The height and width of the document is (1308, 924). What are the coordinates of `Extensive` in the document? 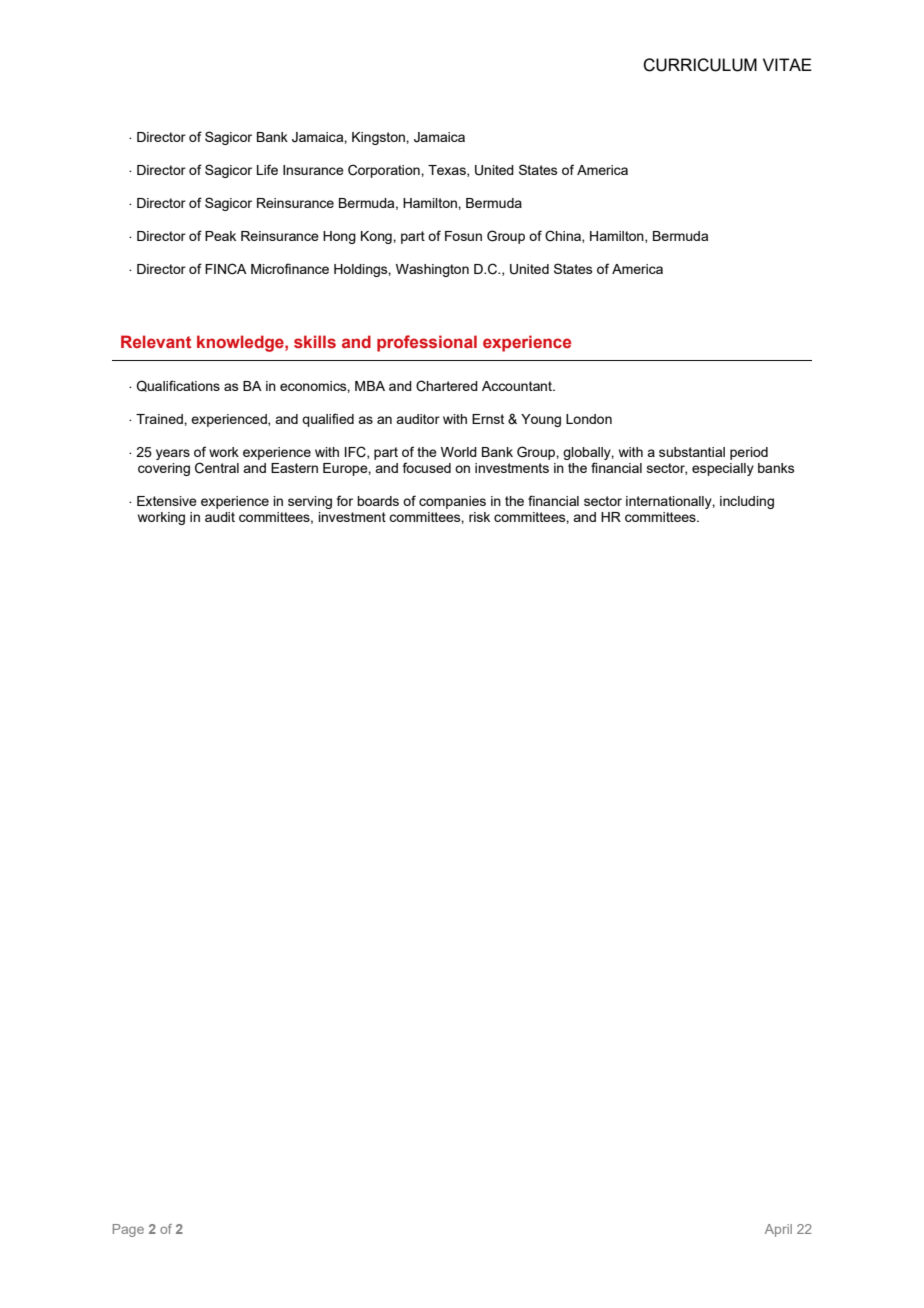 It's located at (167, 501).
